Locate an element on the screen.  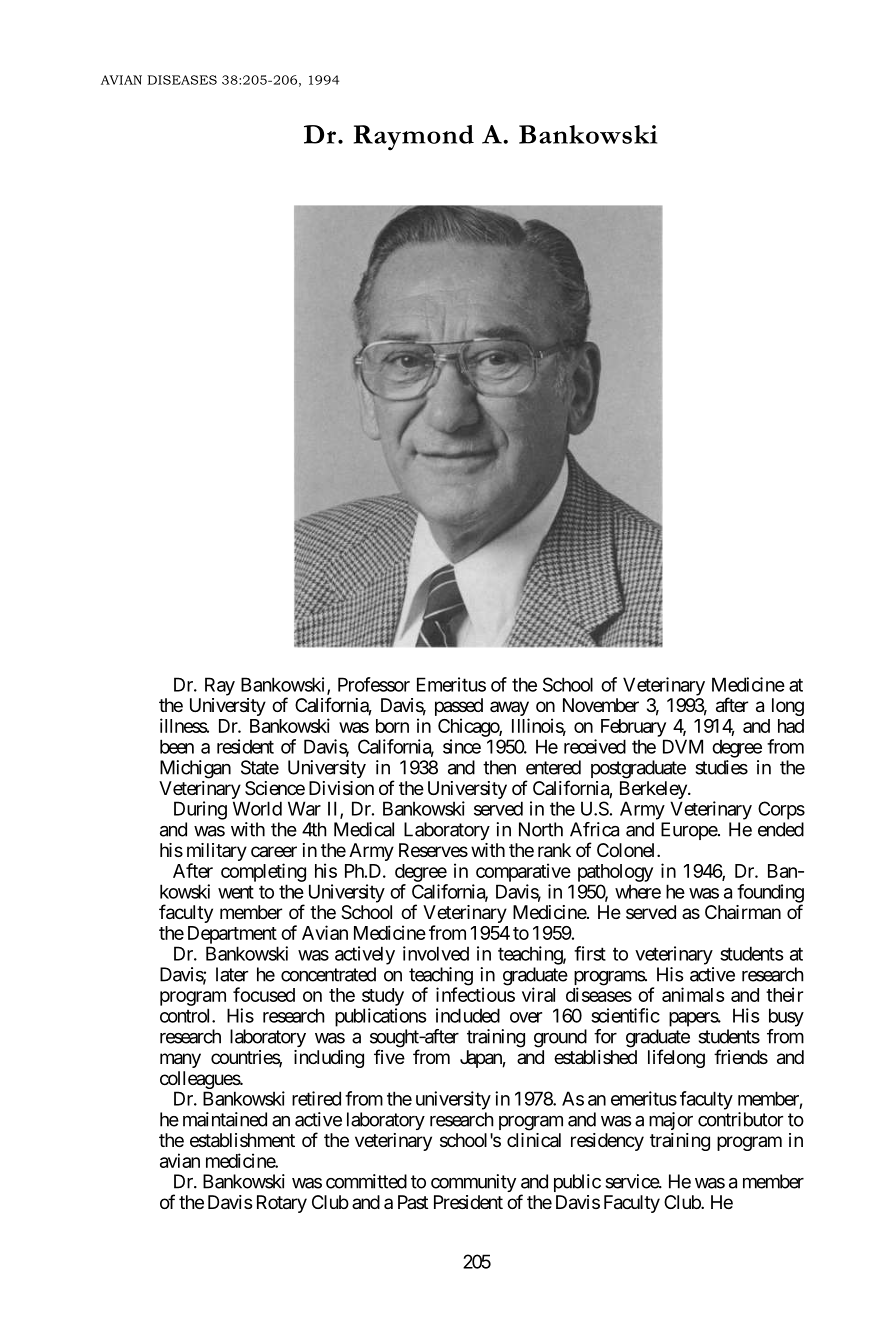
been is located at coordinates (177, 746).
